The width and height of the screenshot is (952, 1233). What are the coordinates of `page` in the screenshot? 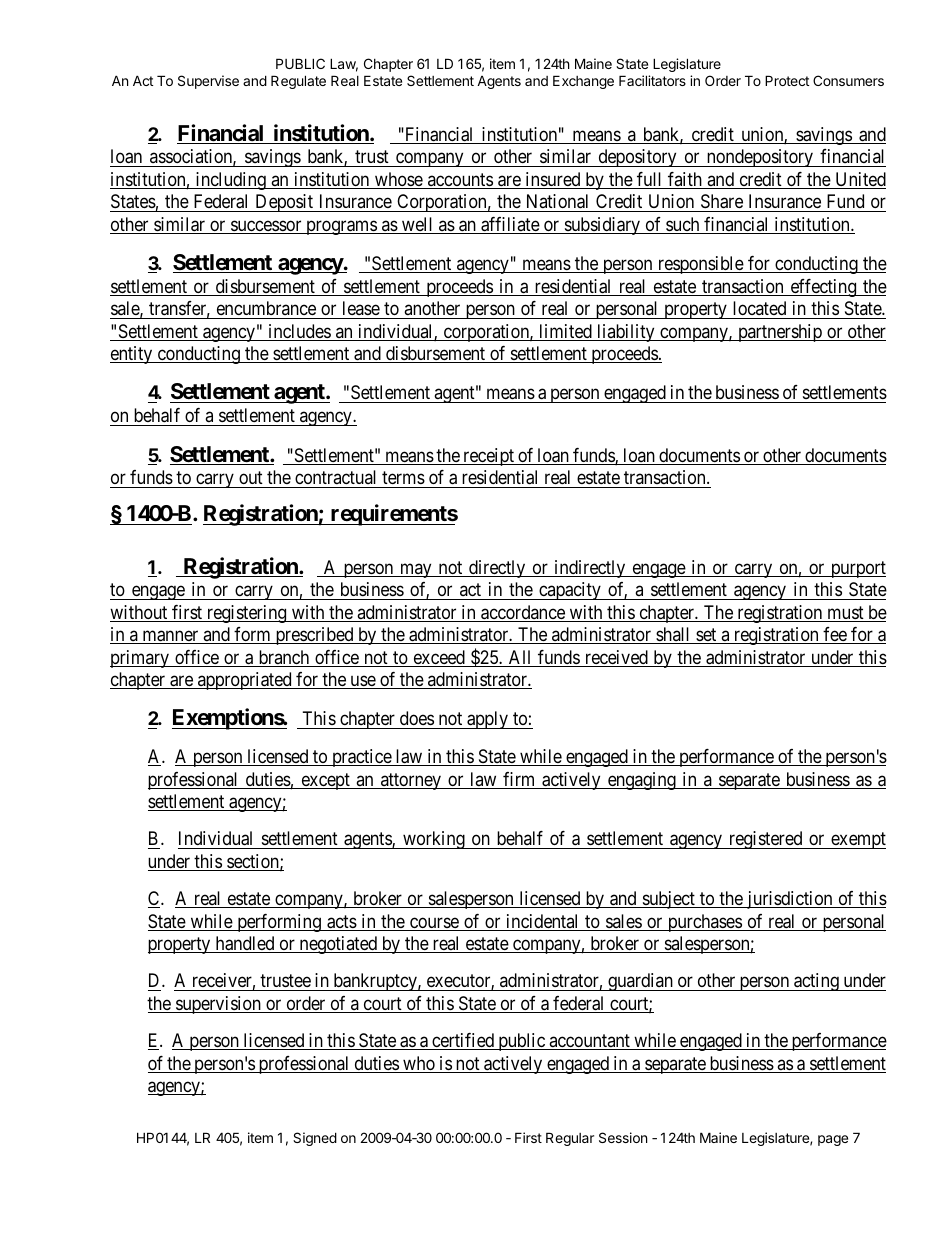 It's located at (833, 1140).
